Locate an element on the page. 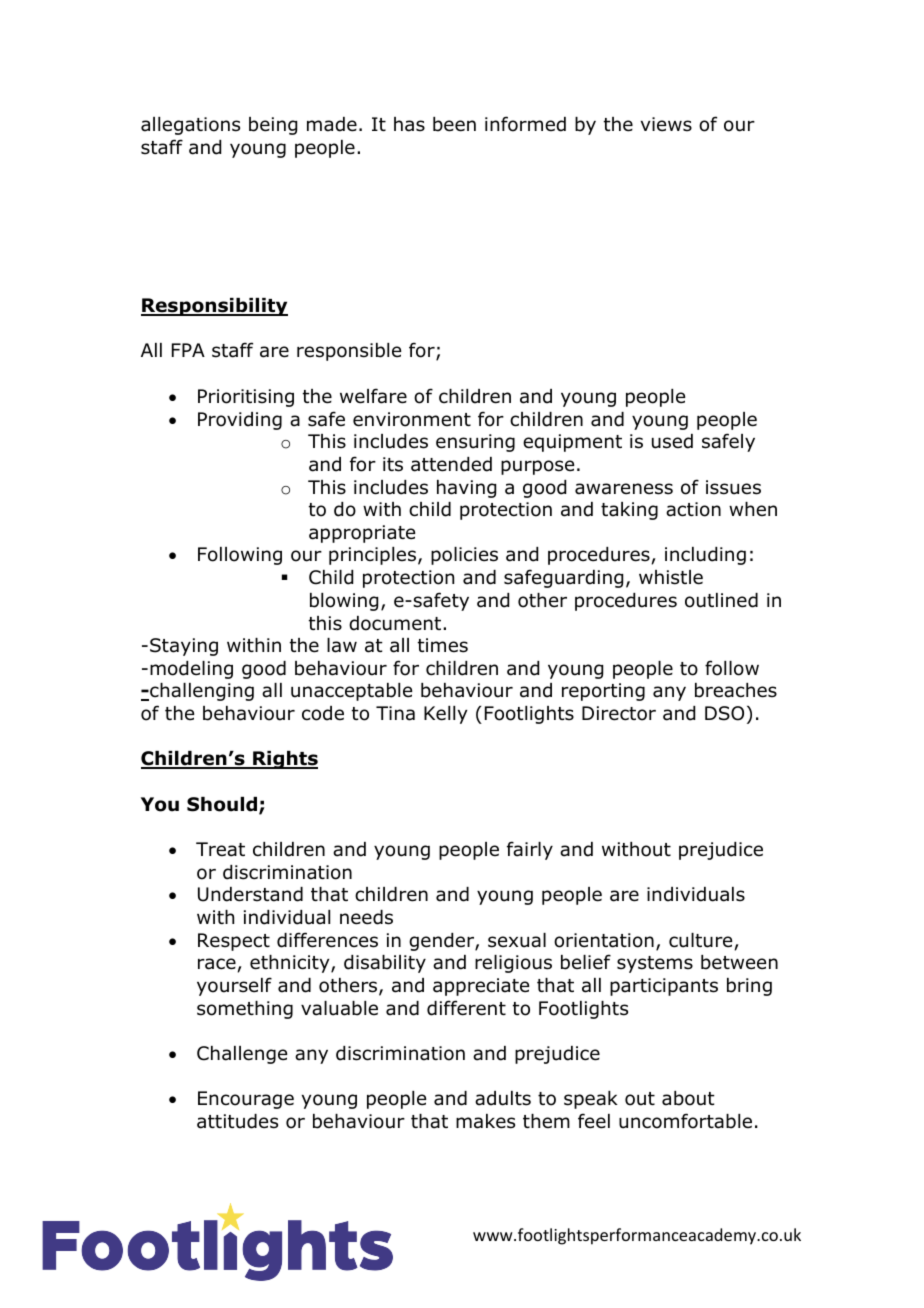  DSO is located at coordinates (724, 713).
